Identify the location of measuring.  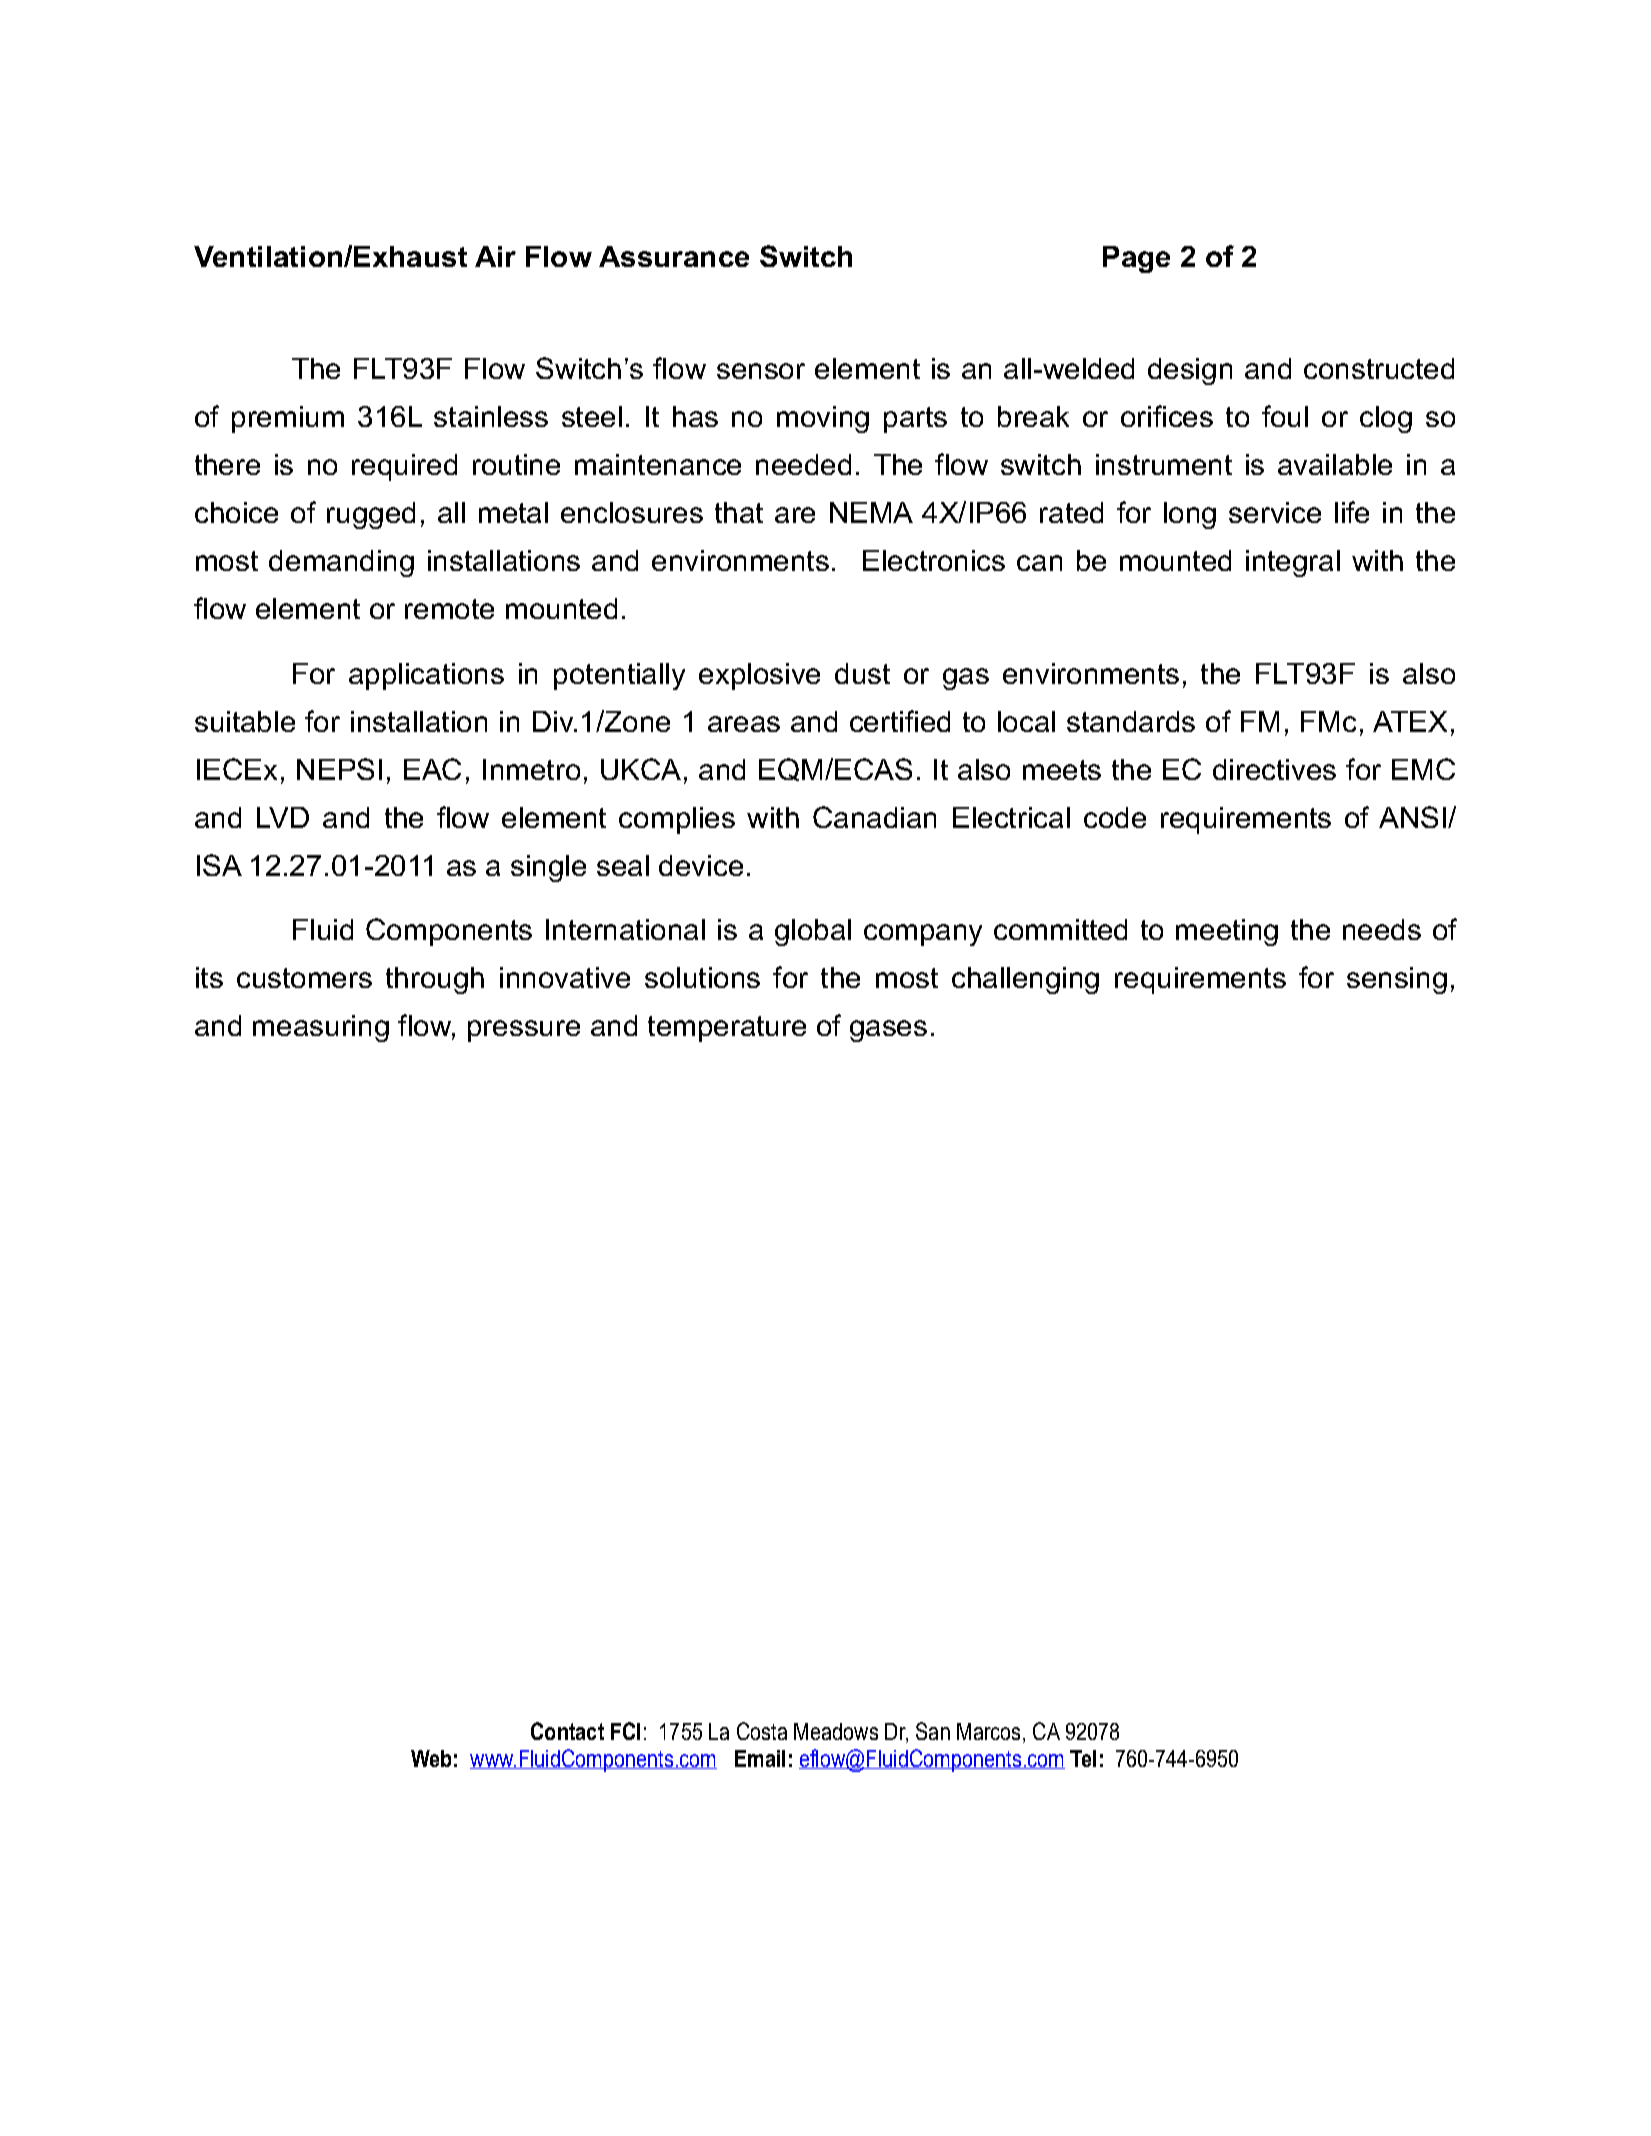
(321, 1028).
